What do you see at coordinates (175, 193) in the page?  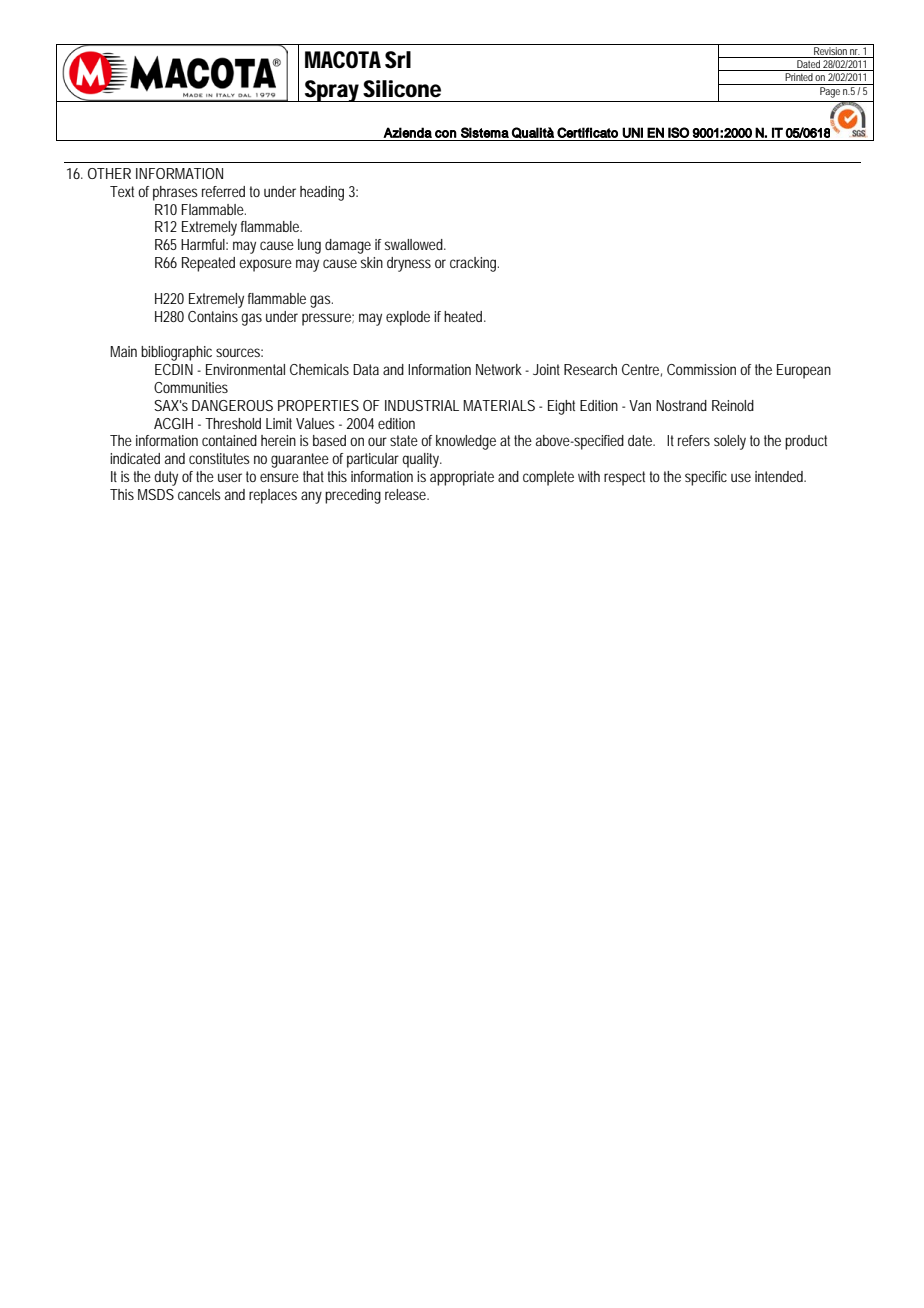 I see `phrases` at bounding box center [175, 193].
